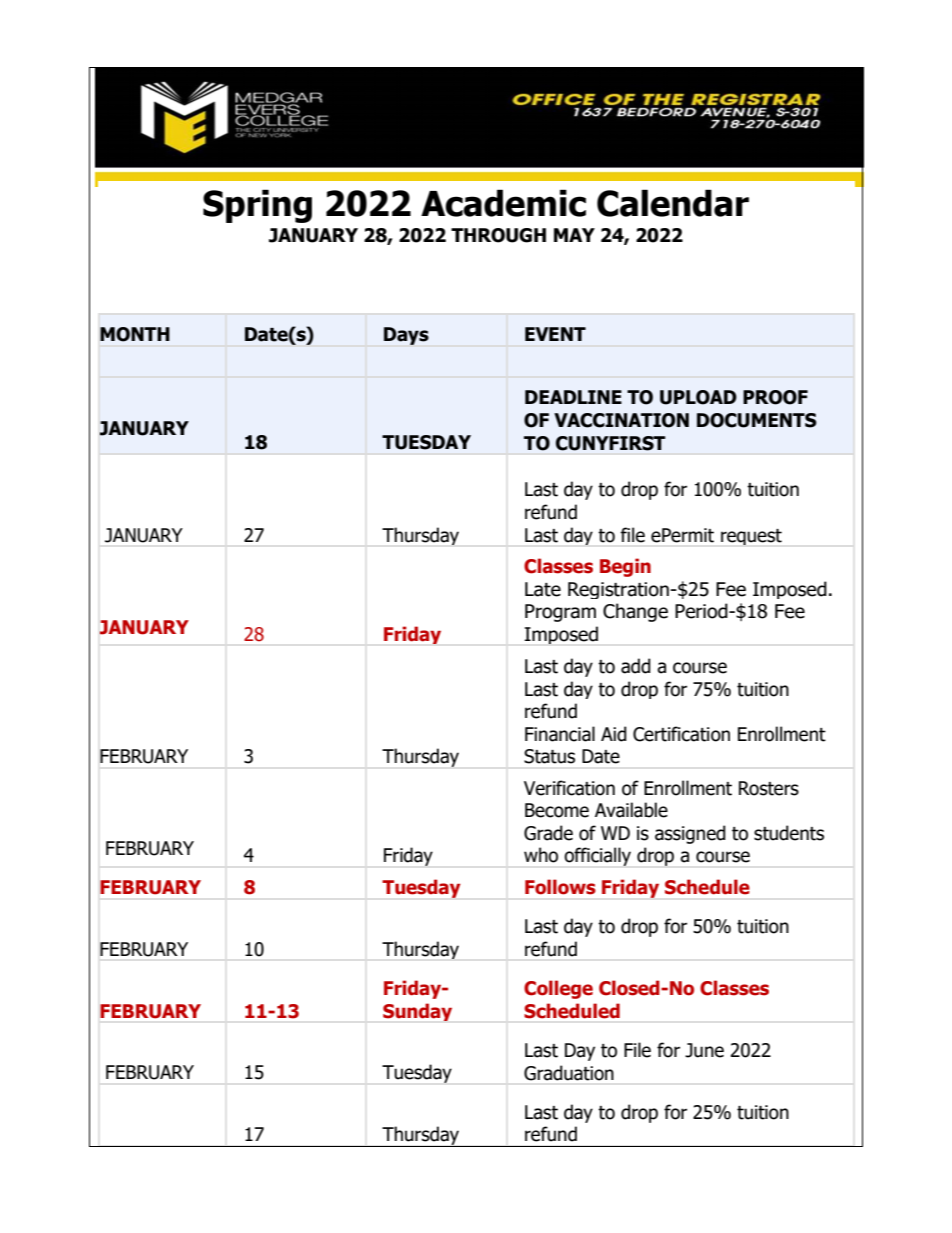  What do you see at coordinates (549, 756) in the screenshot?
I see `Status` at bounding box center [549, 756].
